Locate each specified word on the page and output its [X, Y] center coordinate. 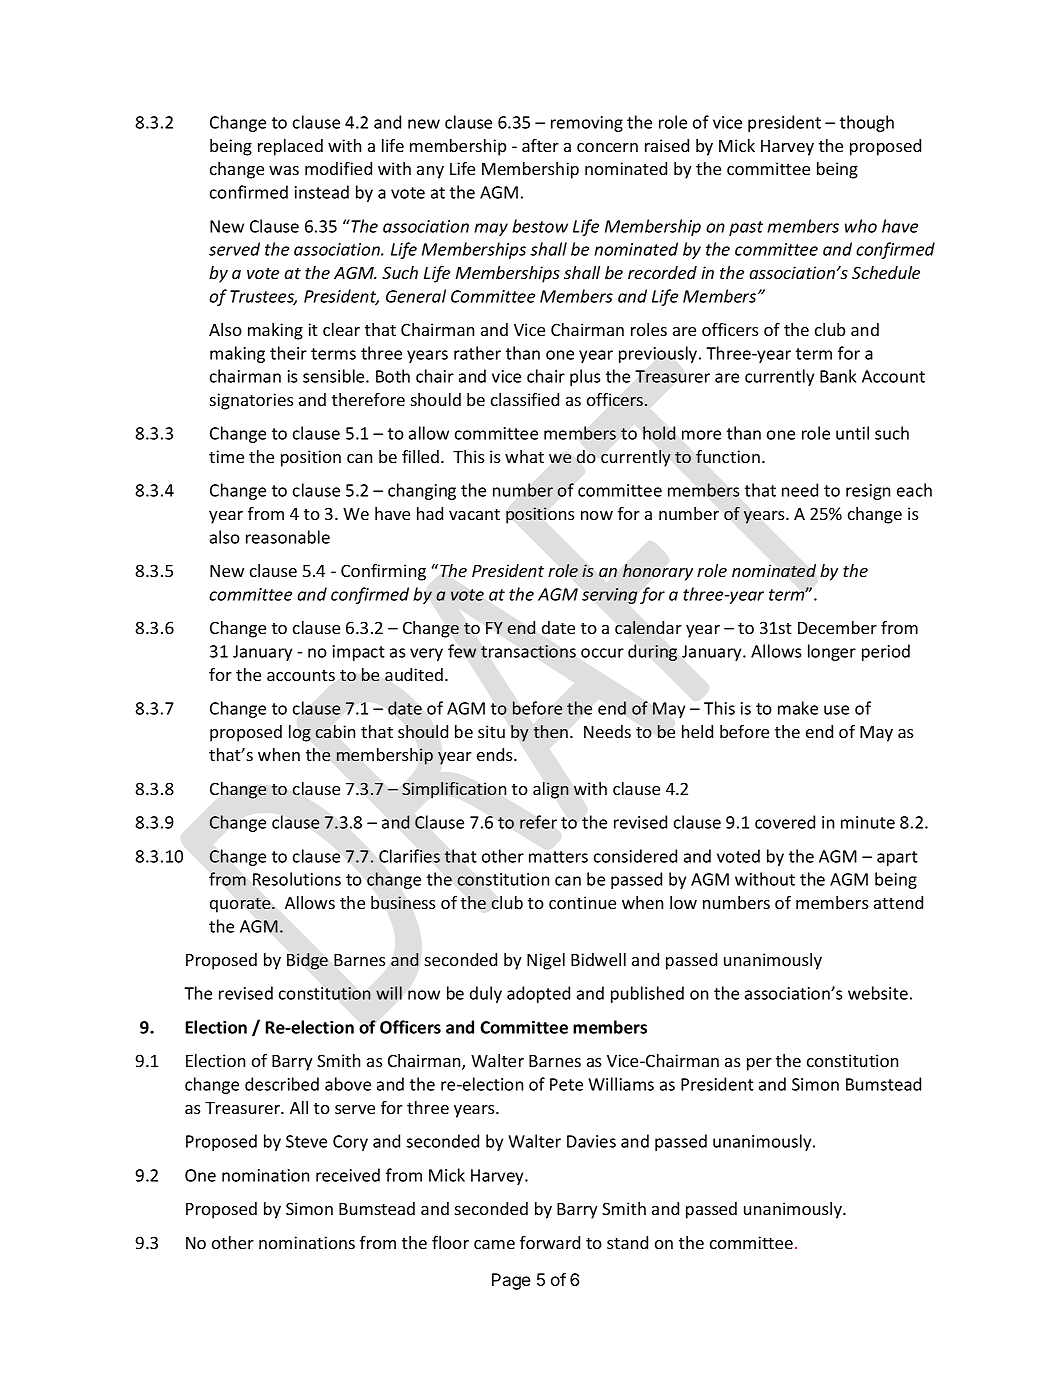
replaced [290, 147]
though [867, 123]
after [540, 145]
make [798, 708]
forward [550, 1242]
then [551, 731]
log [300, 733]
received [348, 1175]
